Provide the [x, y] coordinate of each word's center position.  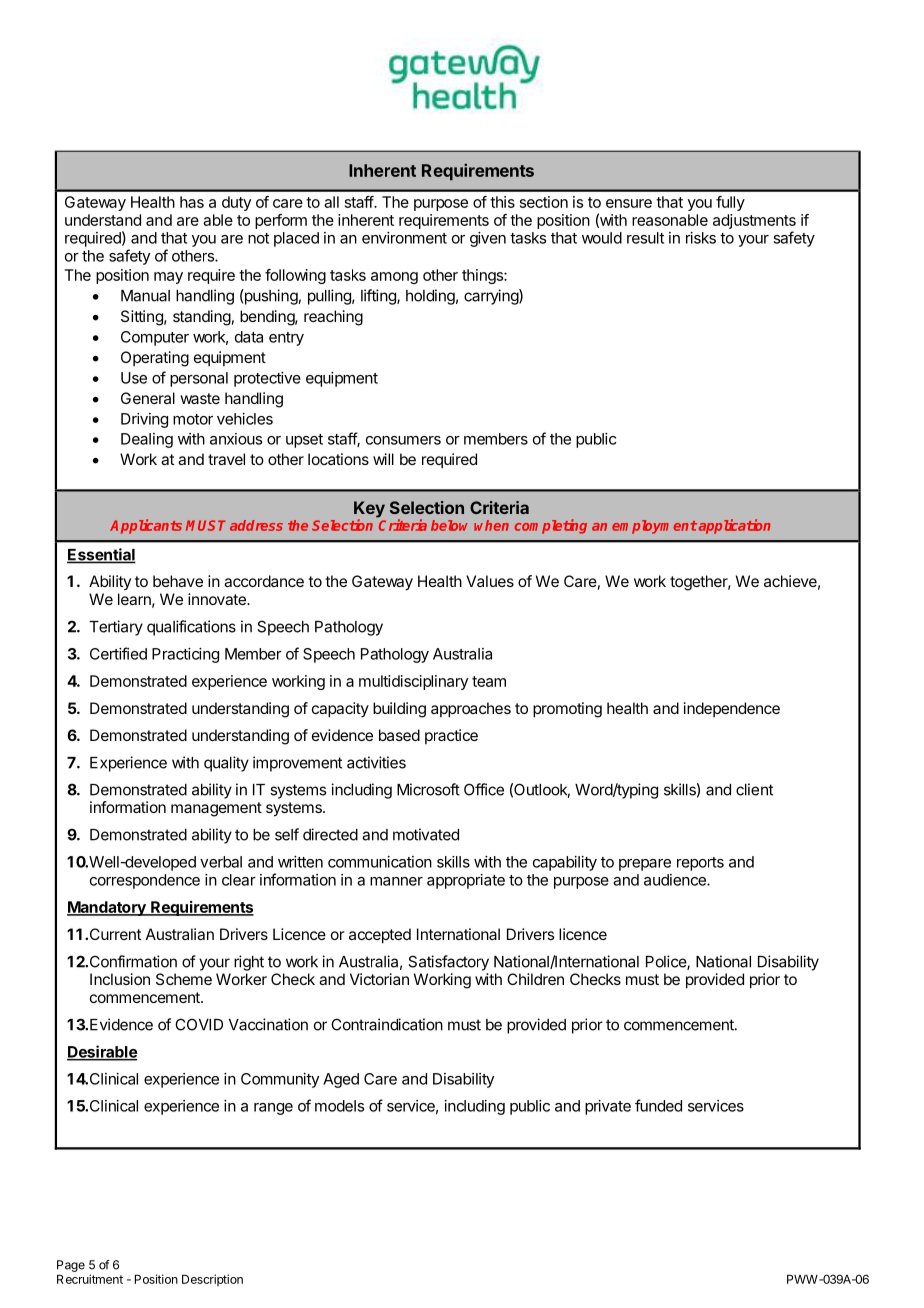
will [383, 459]
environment [404, 238]
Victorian [379, 979]
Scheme [184, 979]
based [399, 735]
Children [535, 979]
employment [654, 527]
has [192, 202]
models [339, 1106]
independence [732, 709]
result [645, 238]
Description [212, 1280]
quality [226, 764]
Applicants [146, 526]
